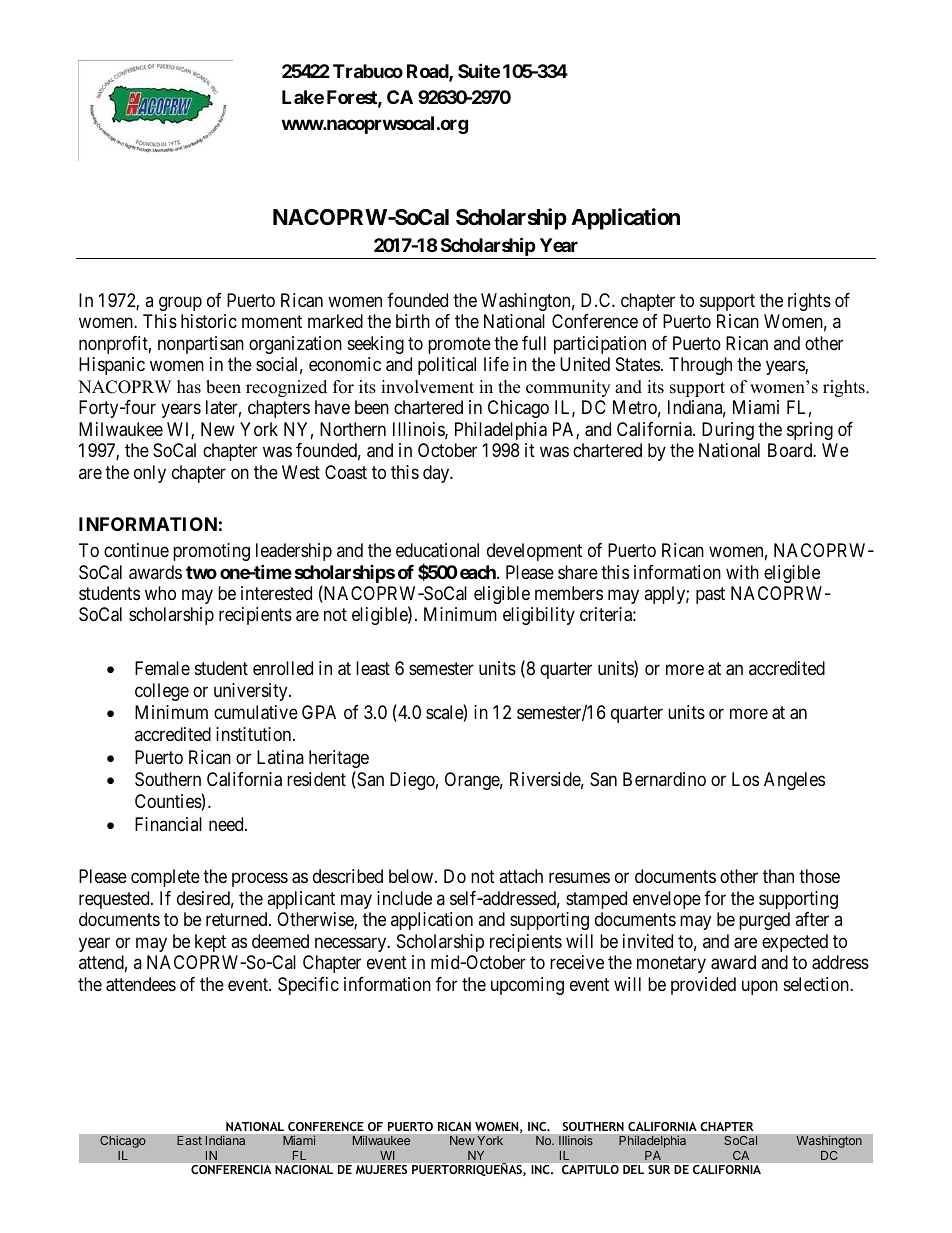 The width and height of the image is (952, 1233). I want to click on include, so click(404, 898).
